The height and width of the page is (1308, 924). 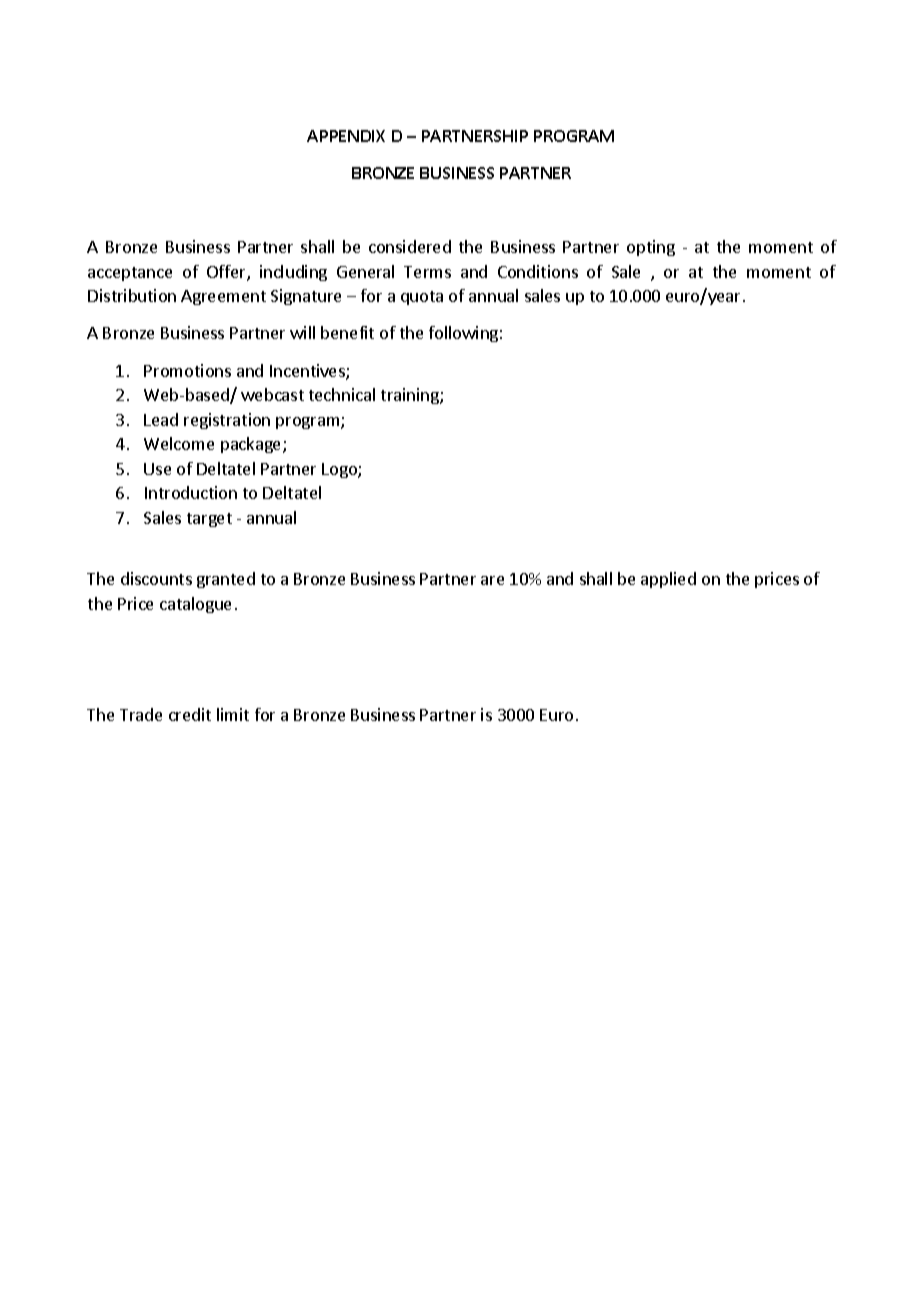 What do you see at coordinates (668, 580) in the page?
I see `applied` at bounding box center [668, 580].
